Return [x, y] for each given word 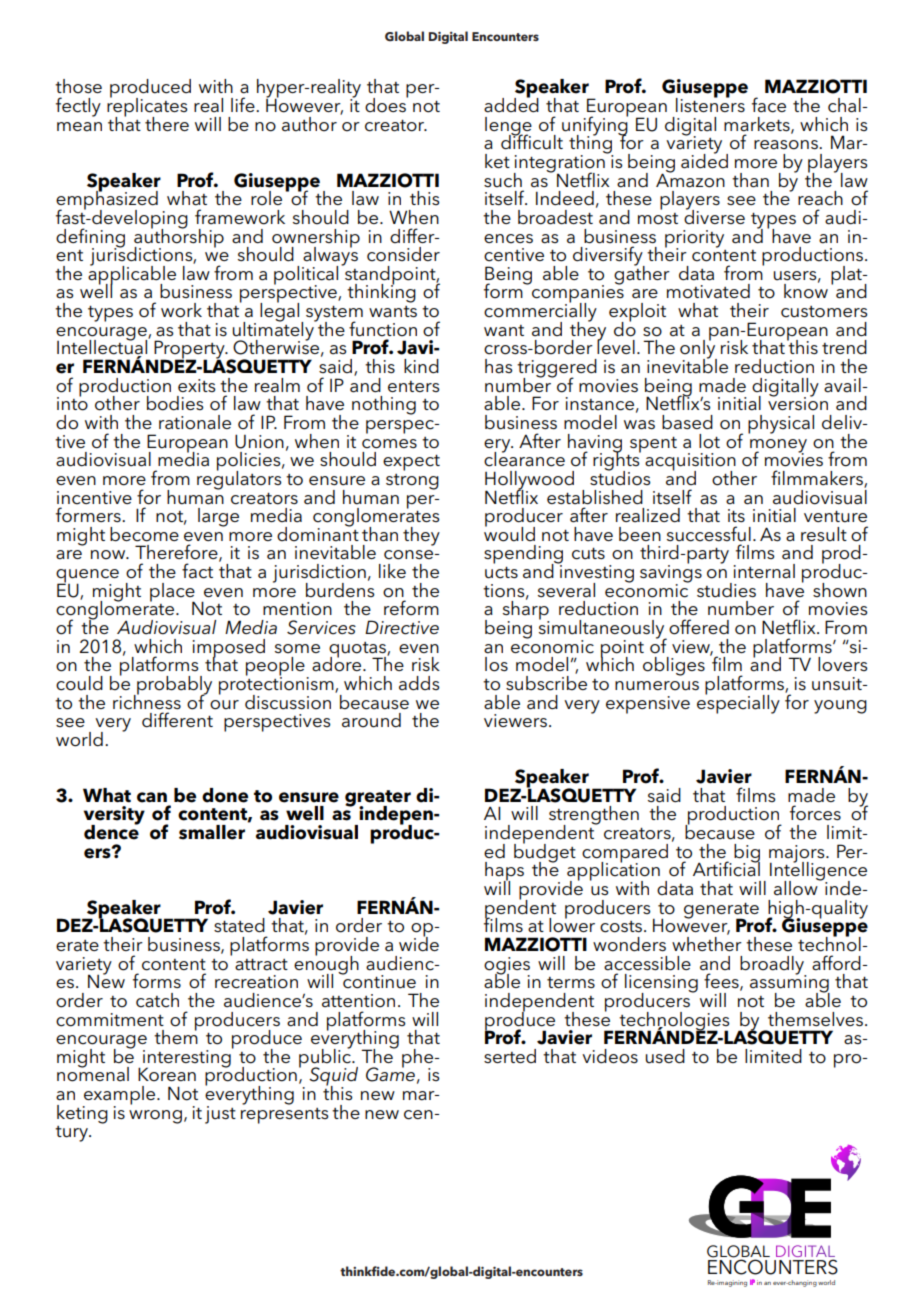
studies [726, 590]
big [747, 854]
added [511, 104]
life [244, 104]
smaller [212, 832]
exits [197, 385]
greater [378, 799]
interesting [188, 1058]
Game [390, 1073]
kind [421, 366]
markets [758, 125]
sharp [526, 610]
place [173, 593]
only [698, 349]
